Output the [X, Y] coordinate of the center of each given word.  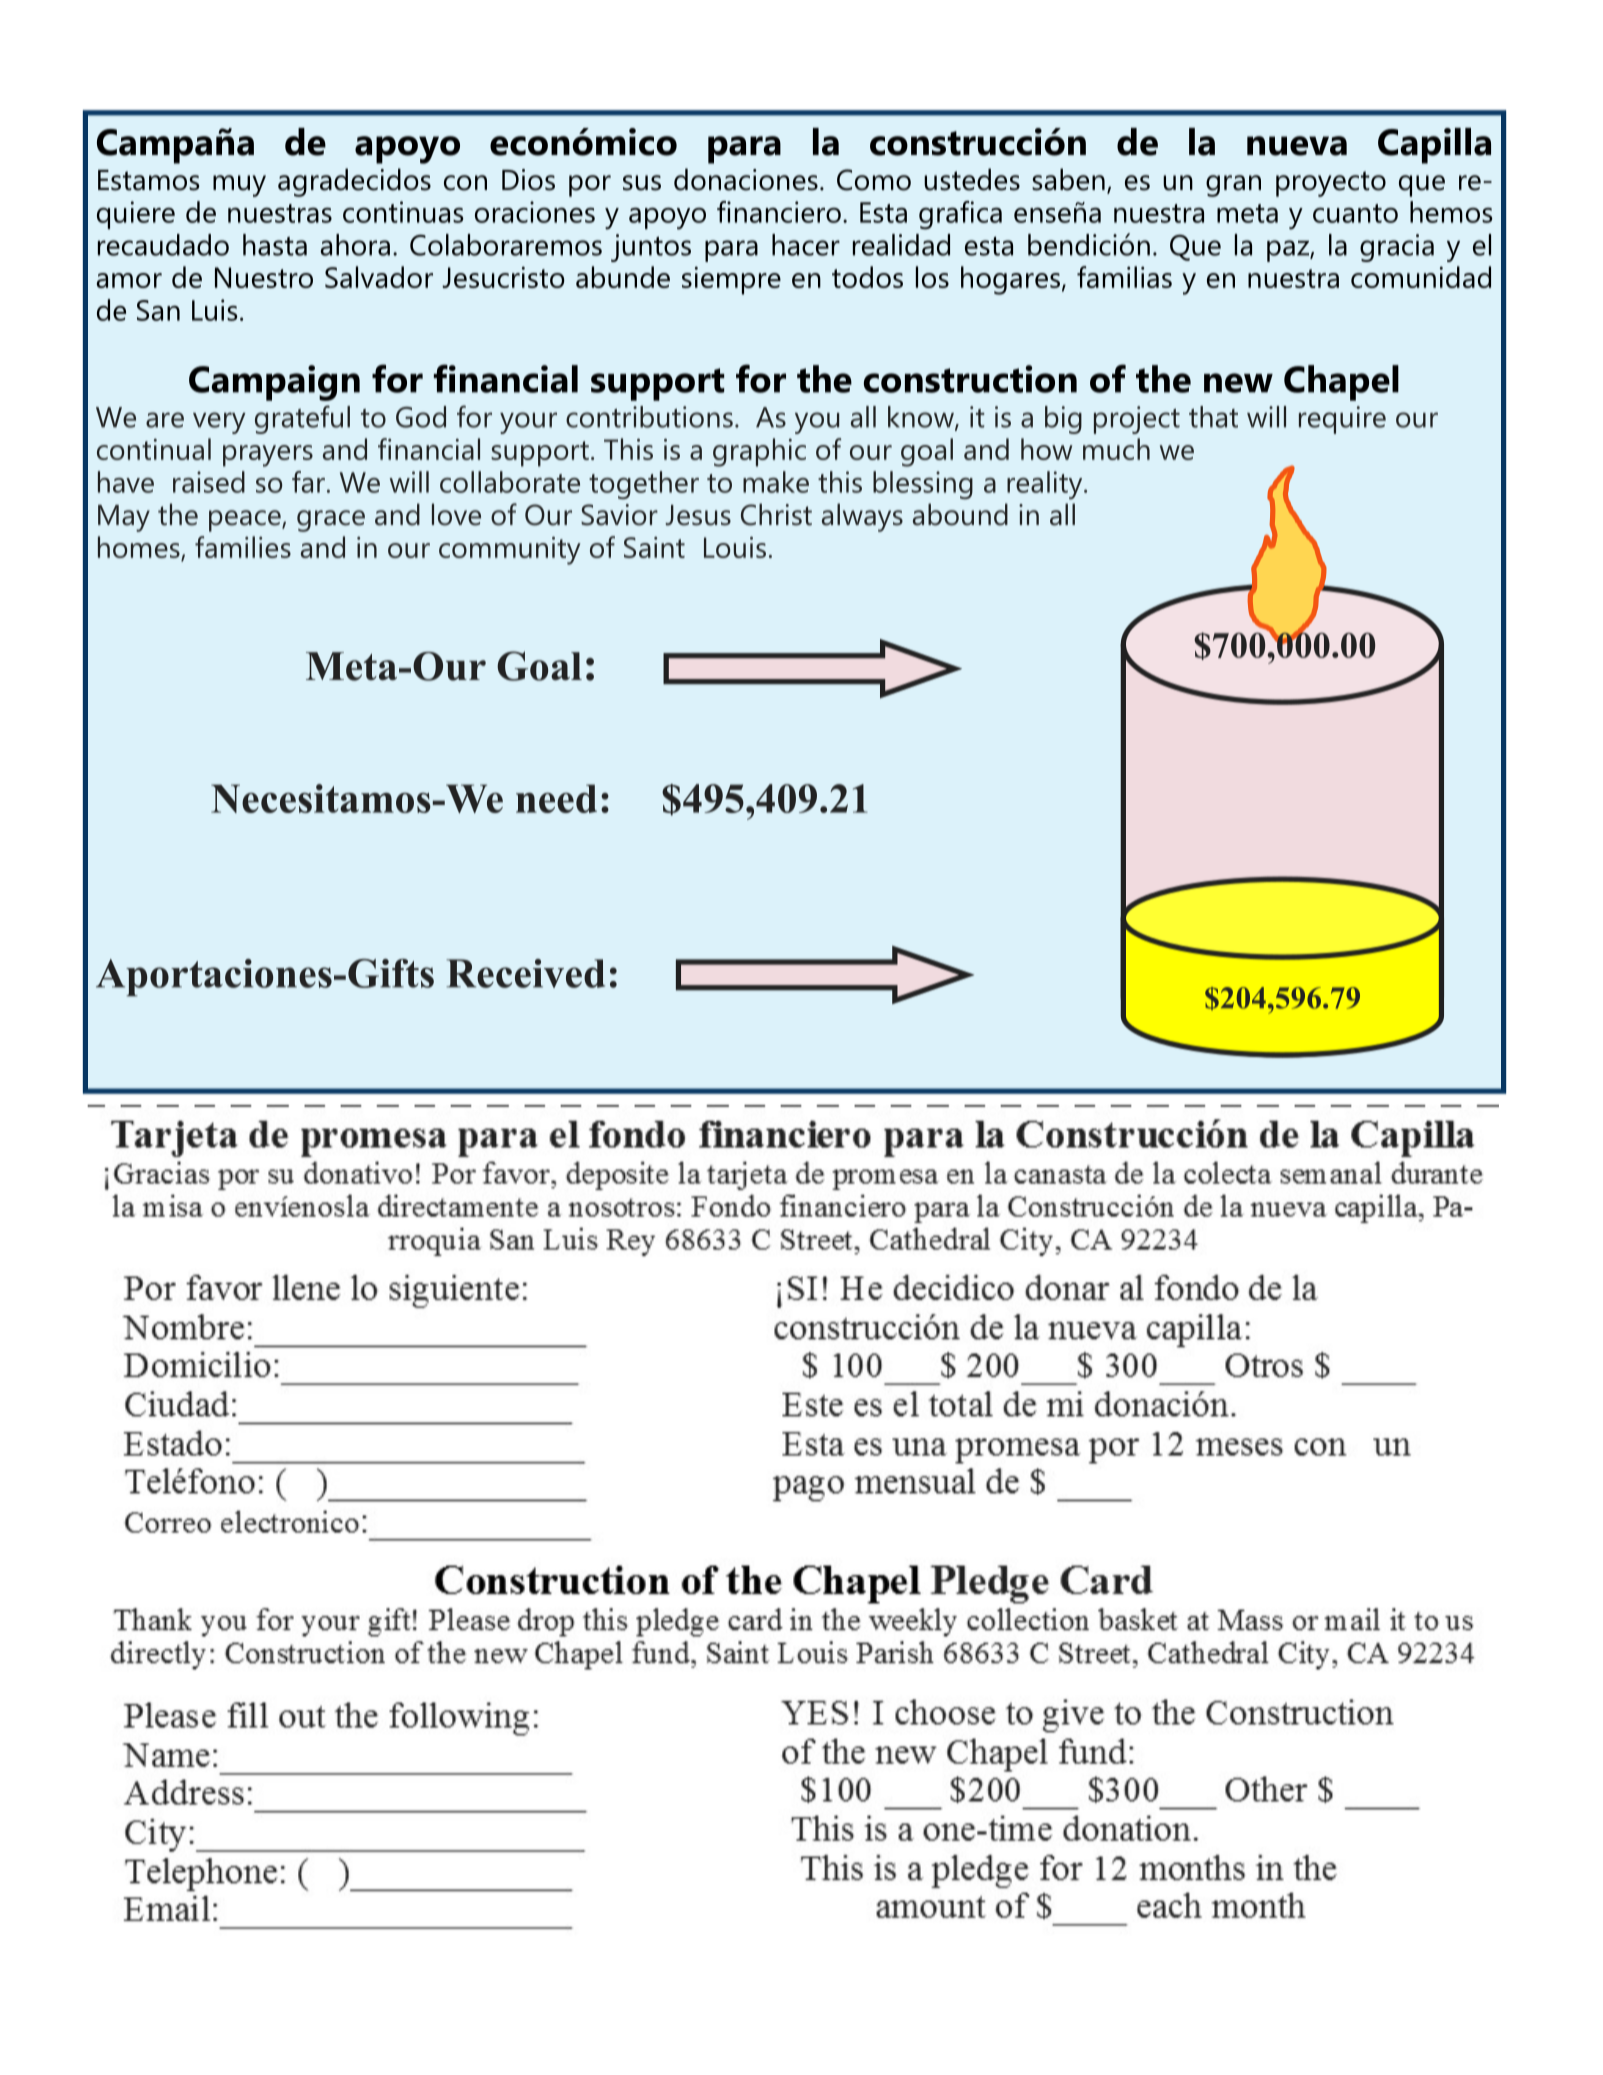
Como [874, 180]
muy [239, 186]
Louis [735, 547]
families [243, 547]
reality [1046, 485]
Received [525, 973]
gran [1233, 186]
